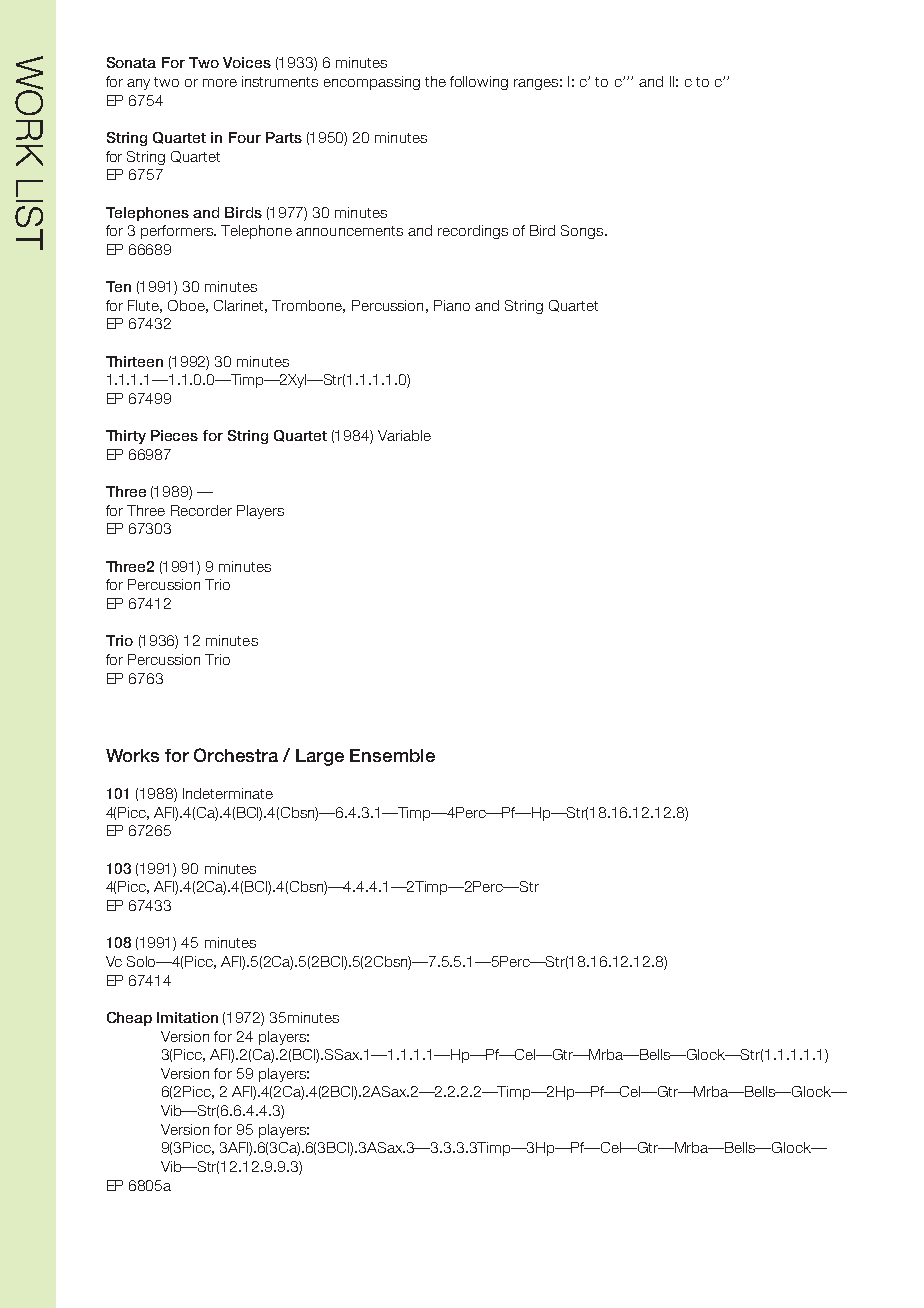 This image has height=1308, width=924. What do you see at coordinates (178, 232) in the image?
I see `performers` at bounding box center [178, 232].
